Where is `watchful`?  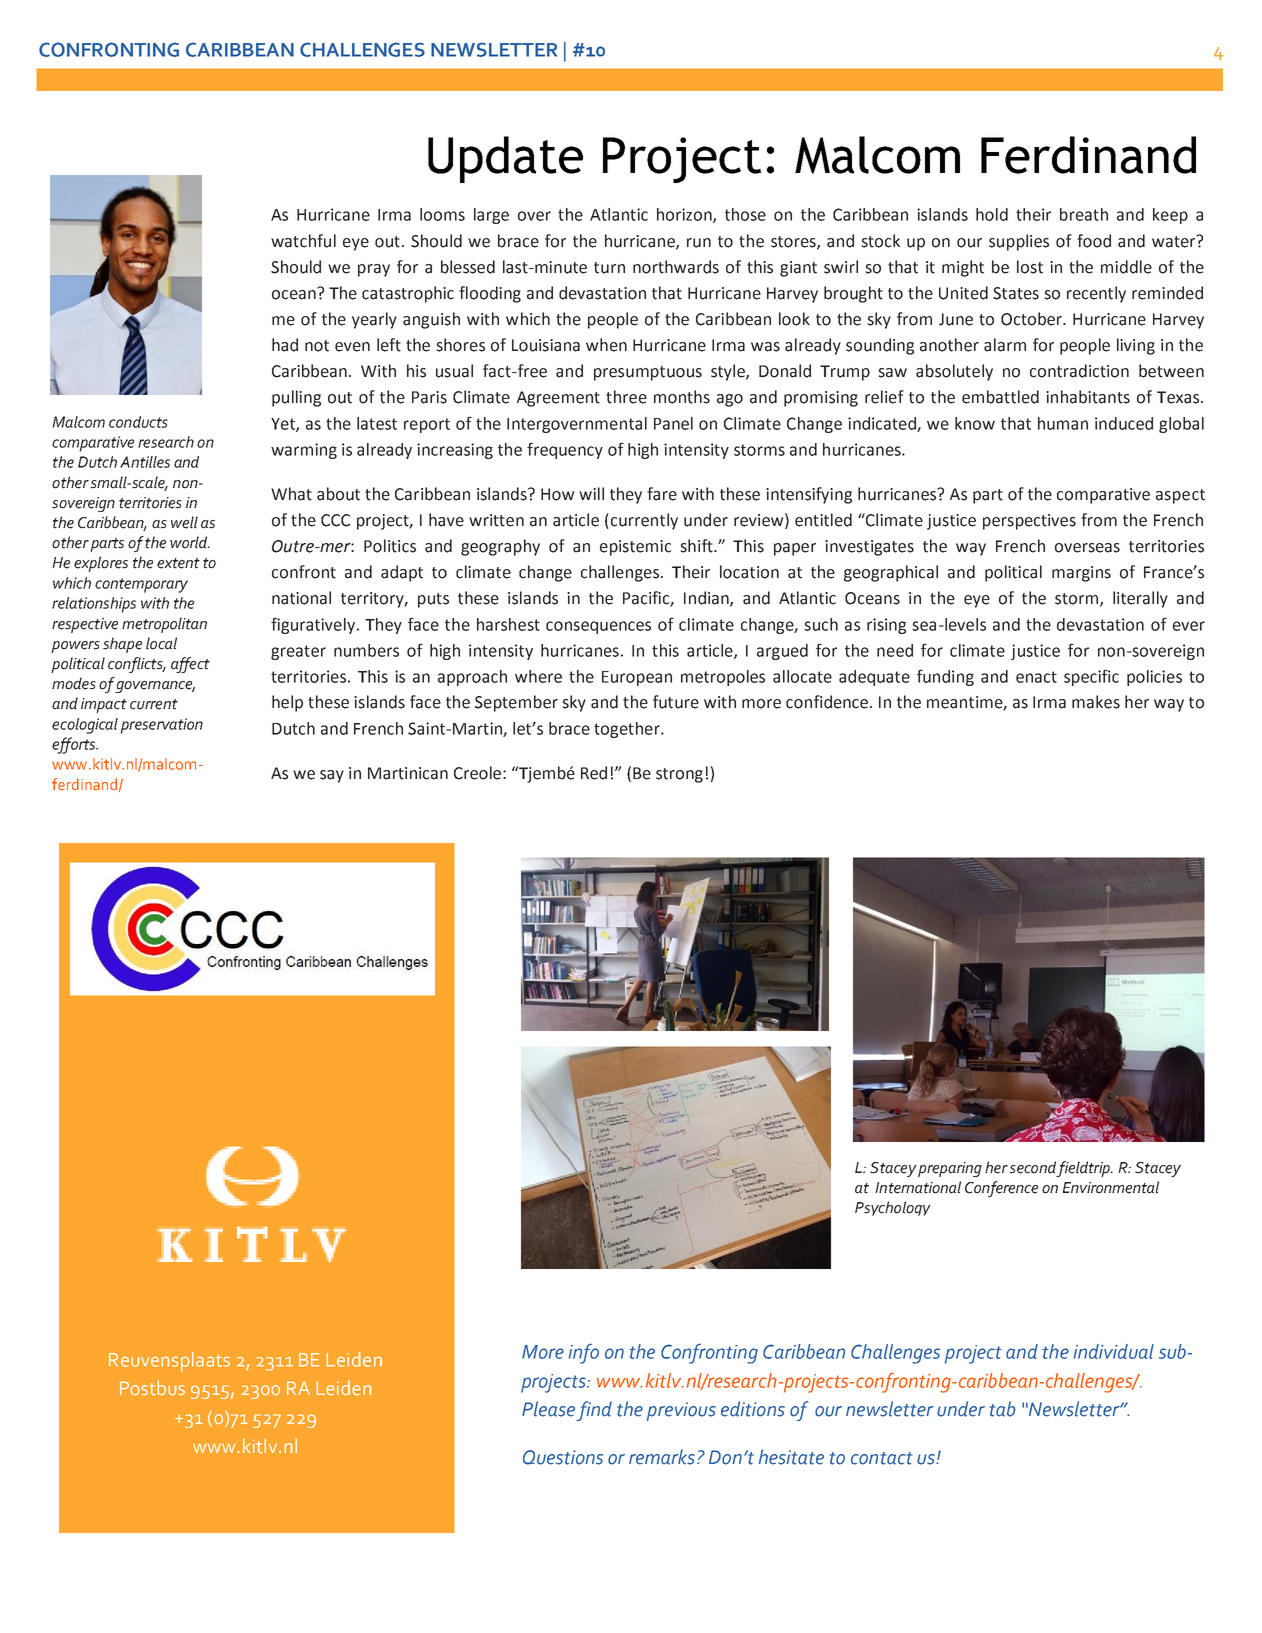
watchful is located at coordinates (303, 241).
